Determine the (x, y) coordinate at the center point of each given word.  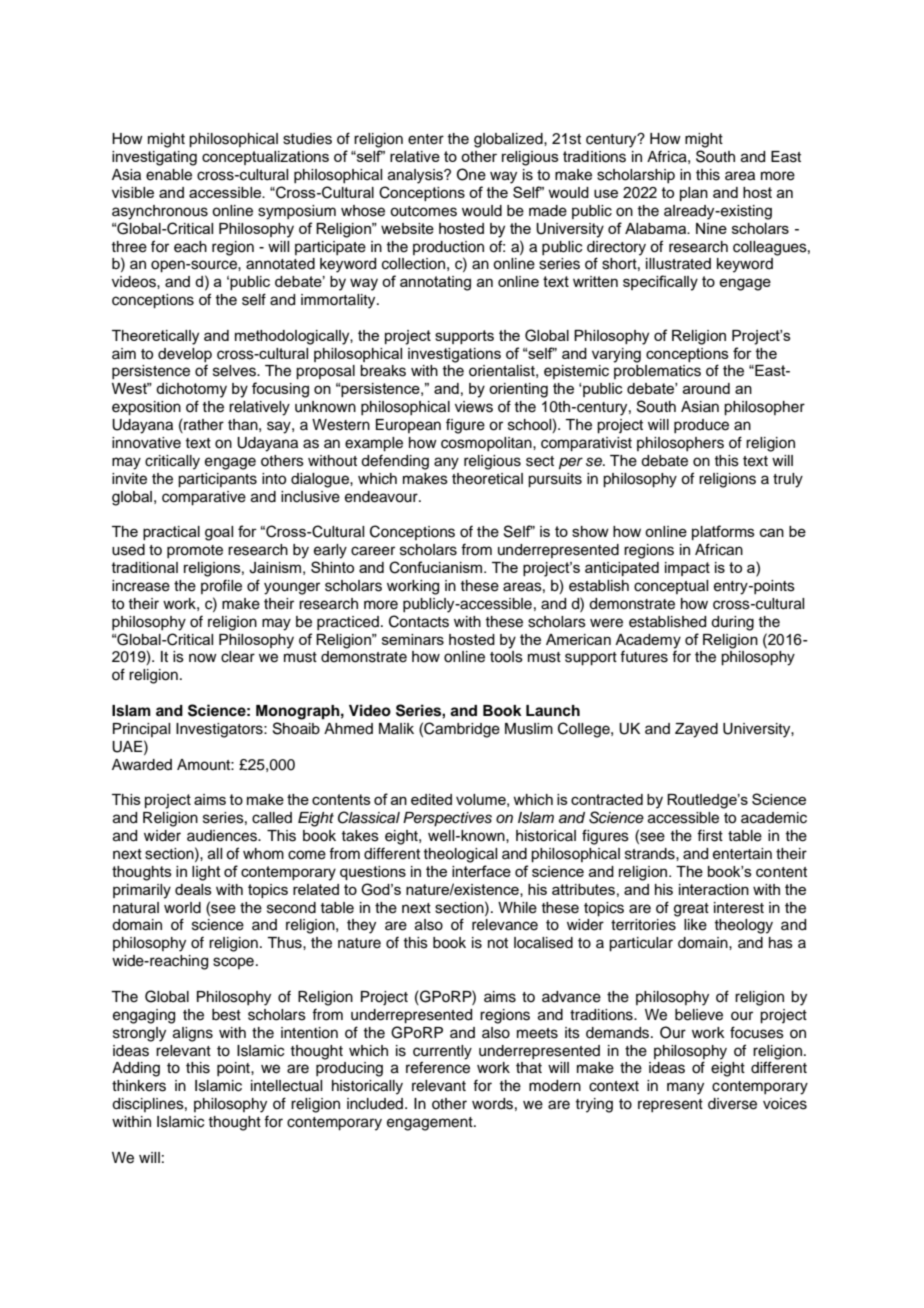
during (732, 623)
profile (221, 586)
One (471, 174)
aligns (193, 1034)
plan (694, 194)
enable (169, 175)
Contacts (419, 621)
